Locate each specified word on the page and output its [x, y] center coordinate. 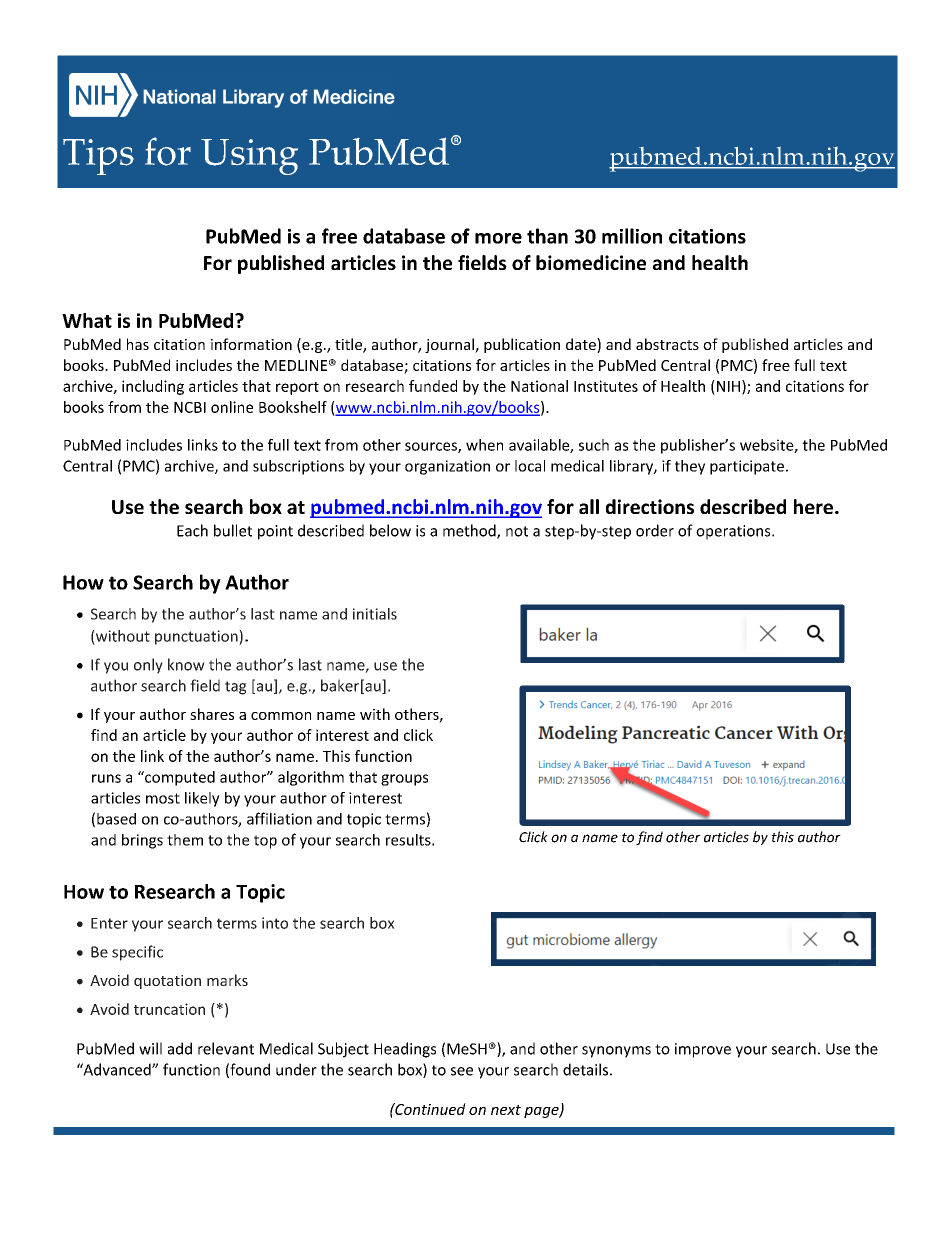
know [186, 664]
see [462, 1071]
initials [375, 614]
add [180, 1048]
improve [703, 1050]
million [632, 236]
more [498, 238]
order [655, 530]
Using [249, 157]
